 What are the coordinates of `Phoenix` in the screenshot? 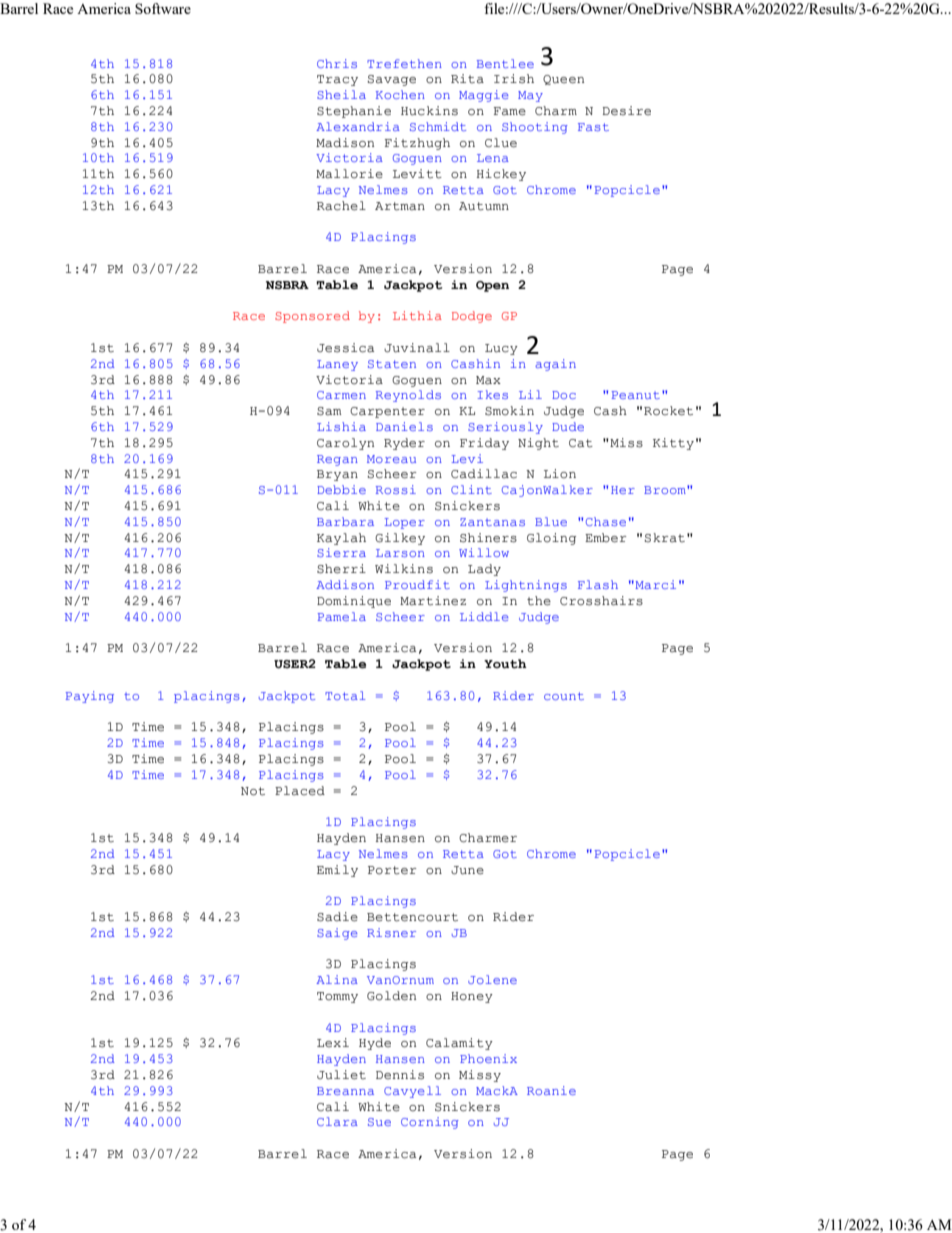 It's located at (488, 1058).
